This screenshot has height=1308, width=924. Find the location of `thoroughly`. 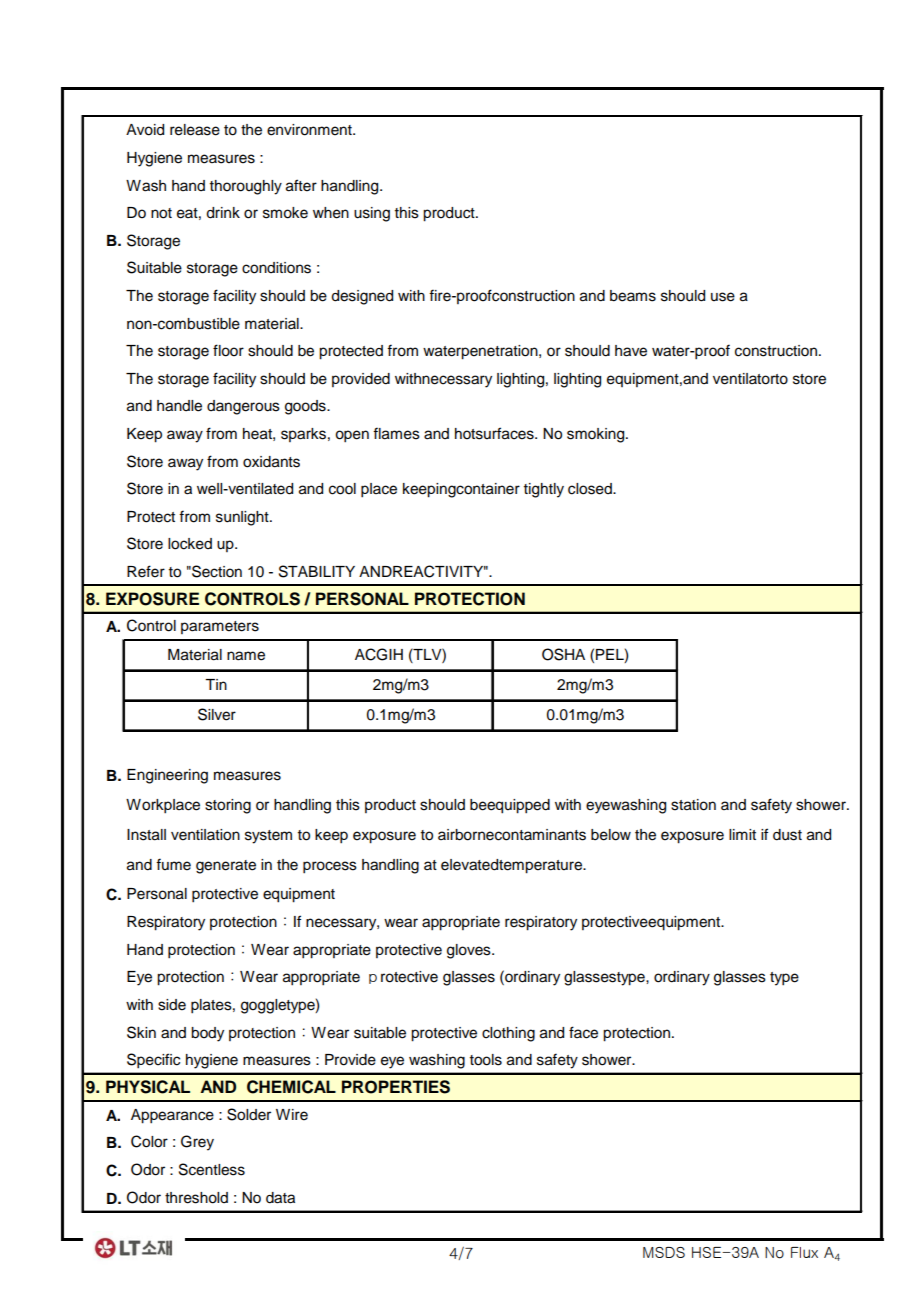

thoroughly is located at coordinates (246, 187).
